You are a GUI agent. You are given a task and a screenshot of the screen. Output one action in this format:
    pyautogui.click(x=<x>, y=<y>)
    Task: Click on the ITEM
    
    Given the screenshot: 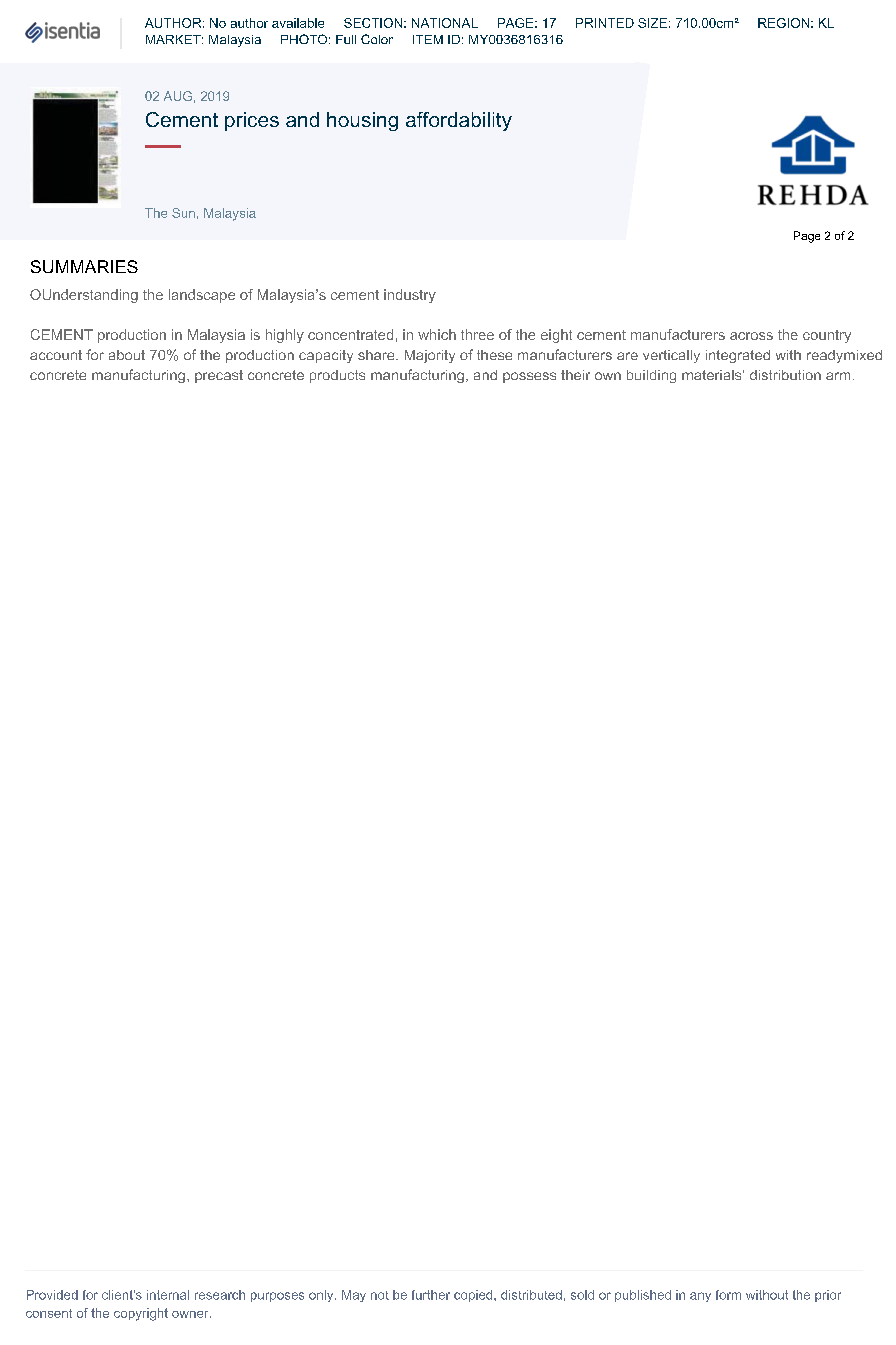 What is the action you would take?
    pyautogui.click(x=428, y=39)
